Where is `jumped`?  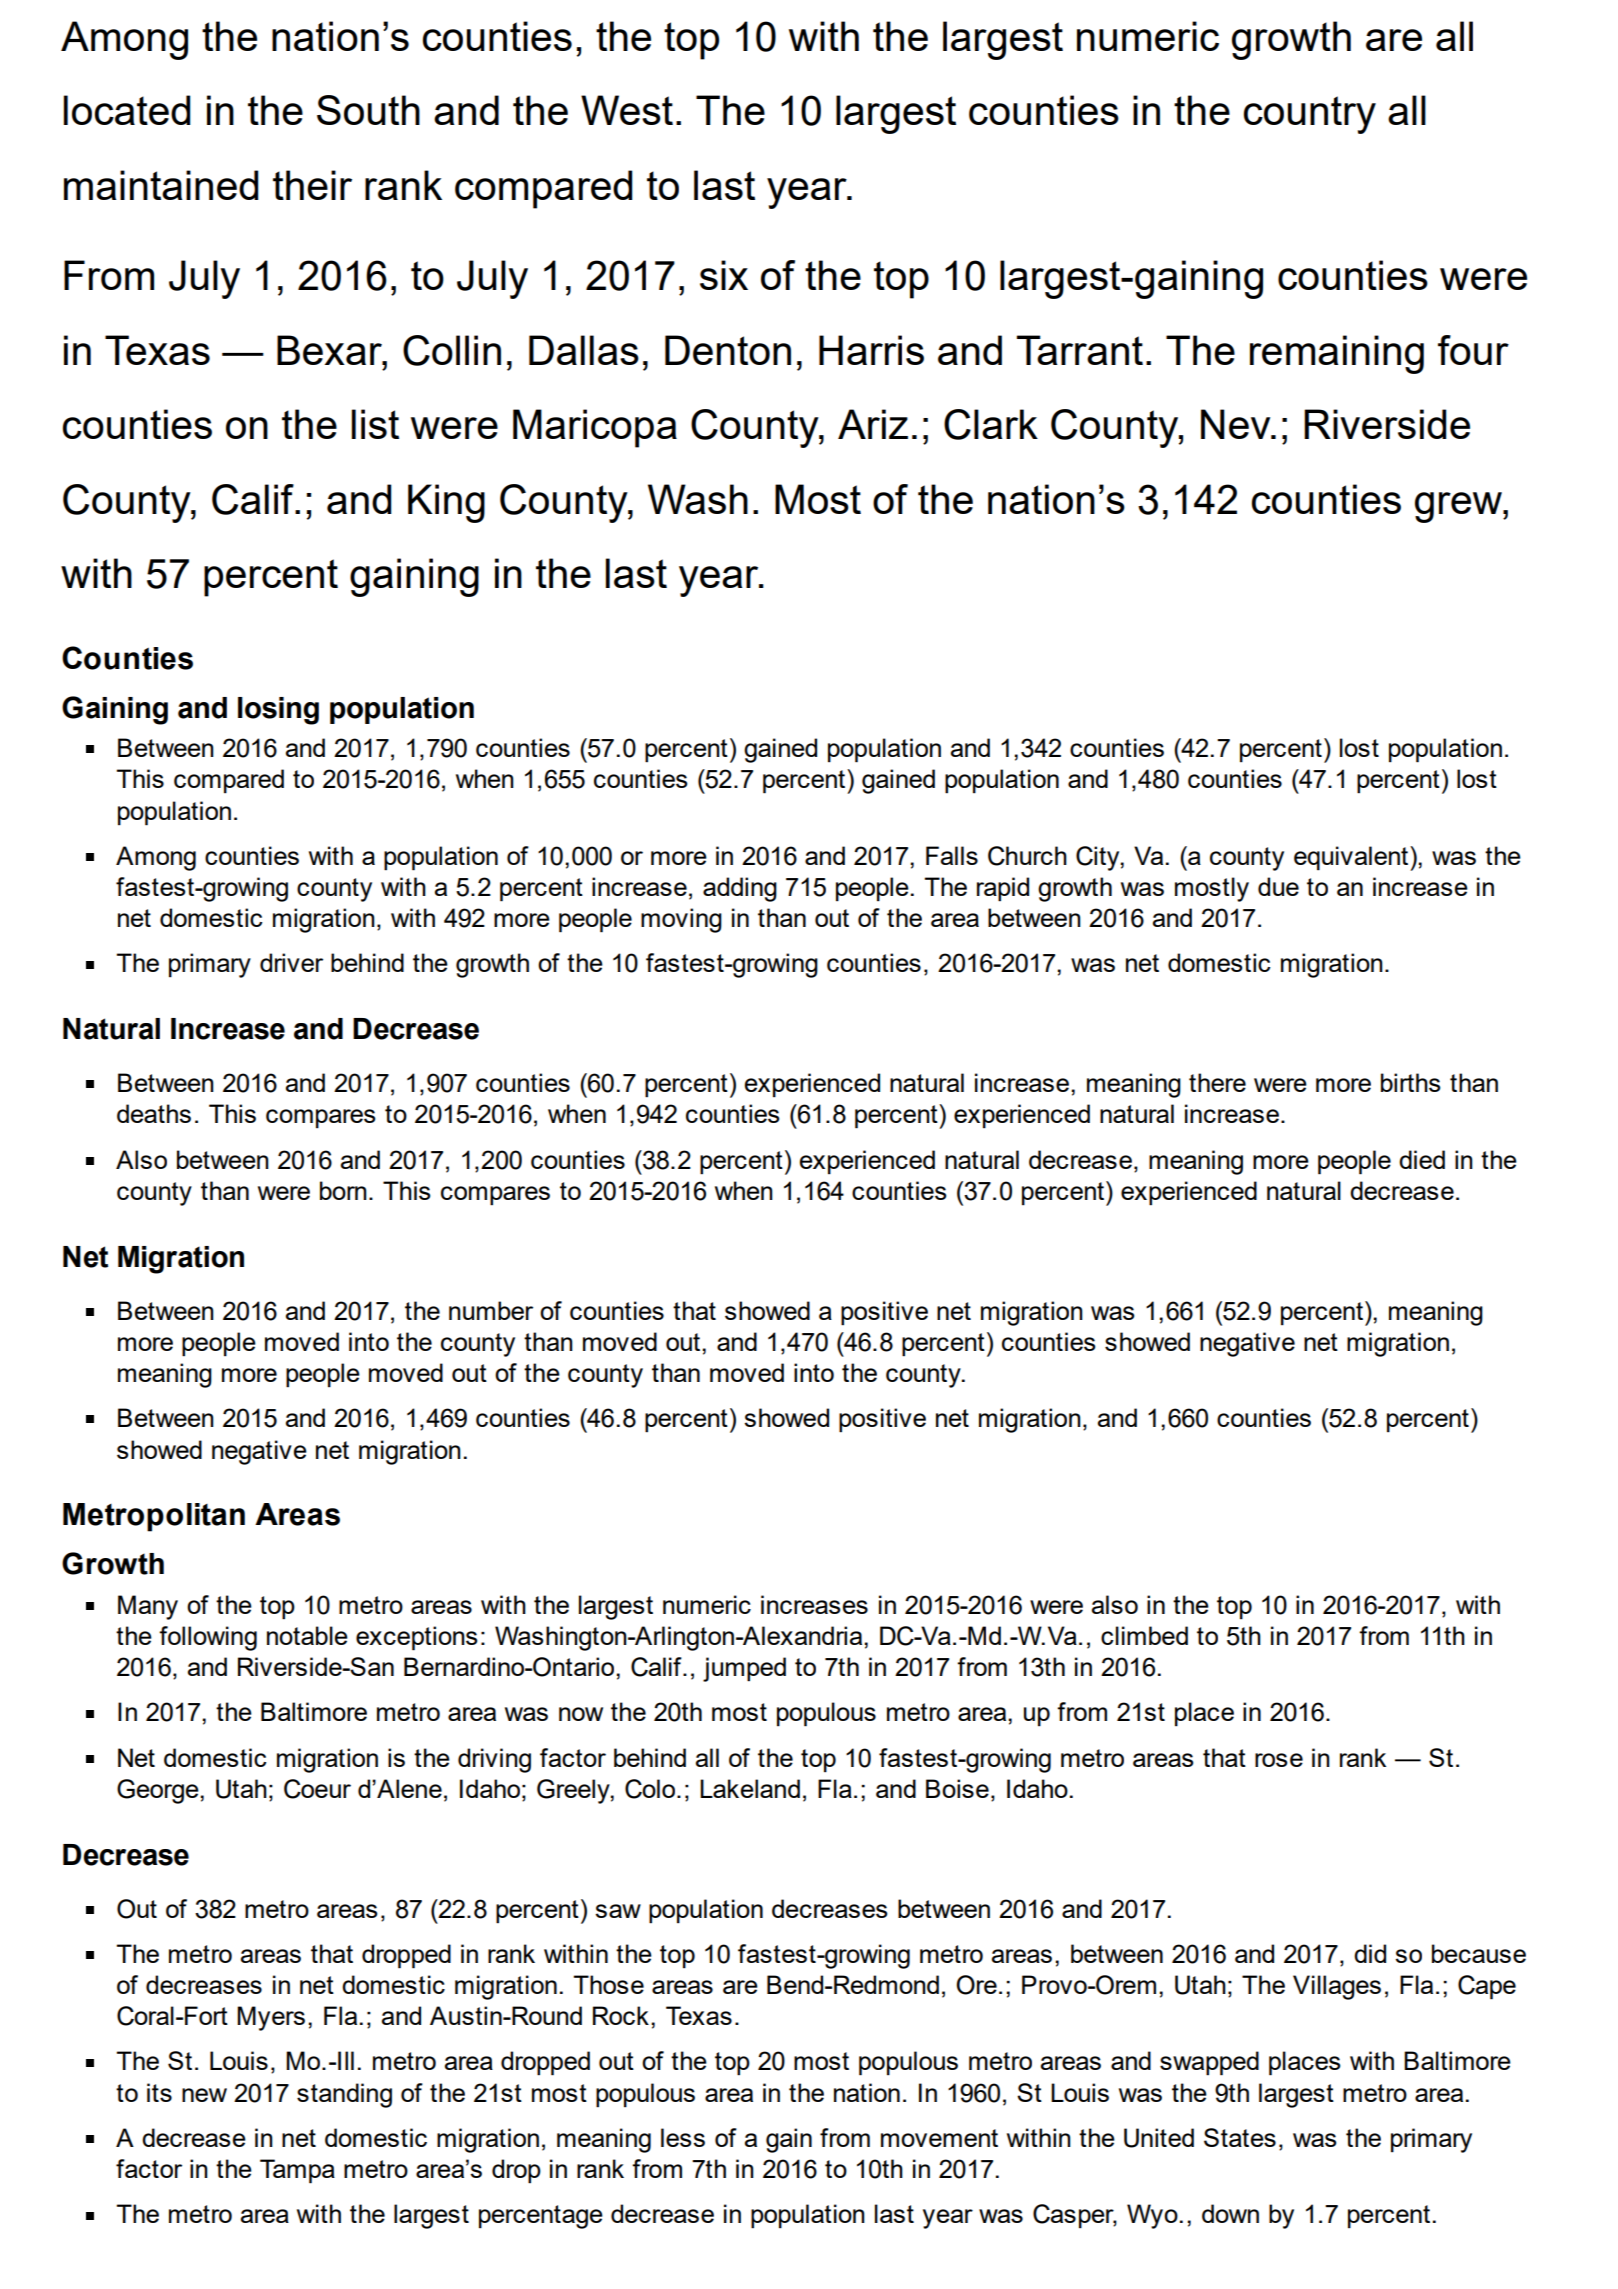
jumped is located at coordinates (744, 1669).
